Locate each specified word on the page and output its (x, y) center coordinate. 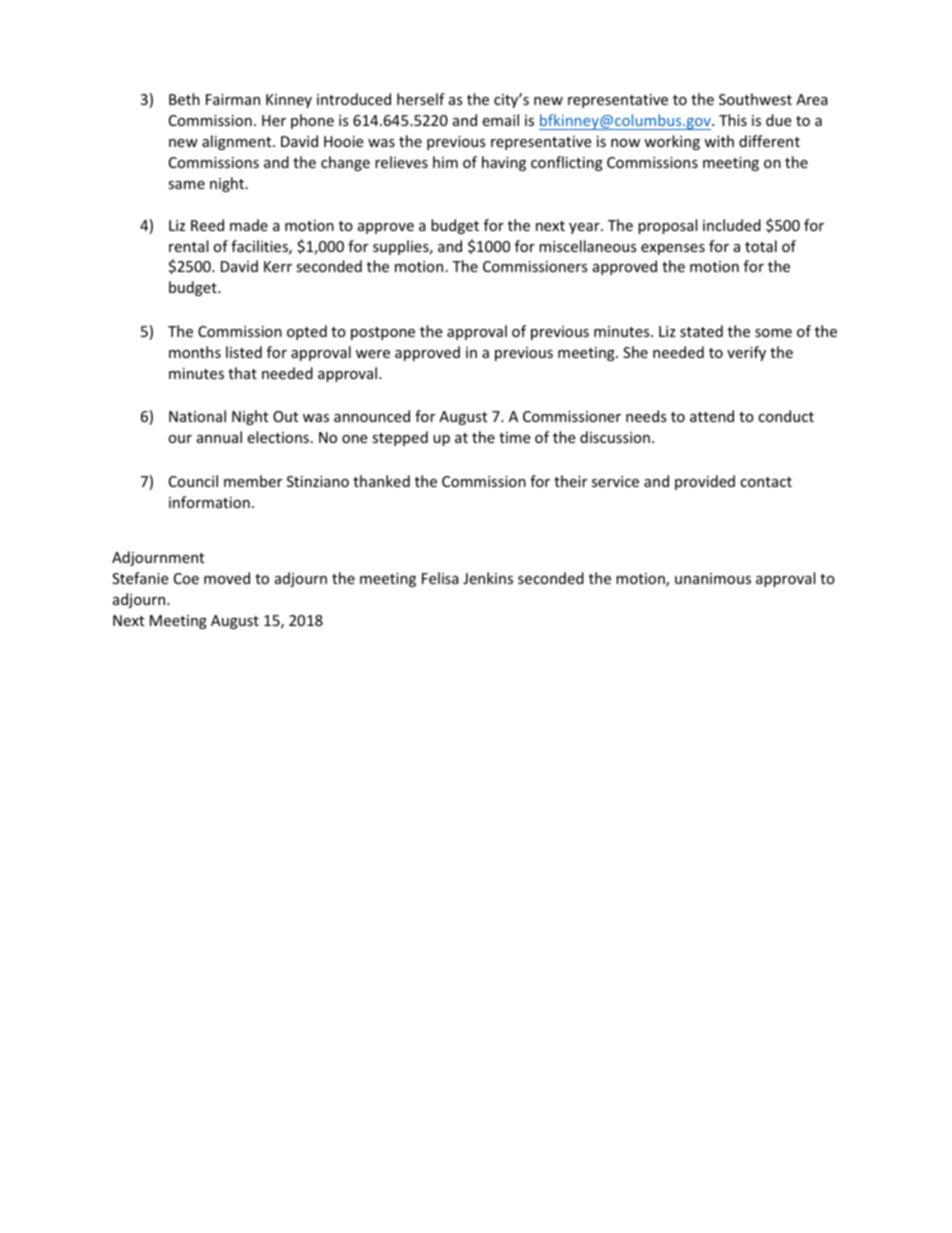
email (500, 120)
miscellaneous (588, 246)
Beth (184, 99)
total (761, 246)
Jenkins (488, 578)
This (733, 120)
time (514, 437)
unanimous (713, 578)
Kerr (278, 266)
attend (712, 416)
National (197, 416)
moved (227, 578)
